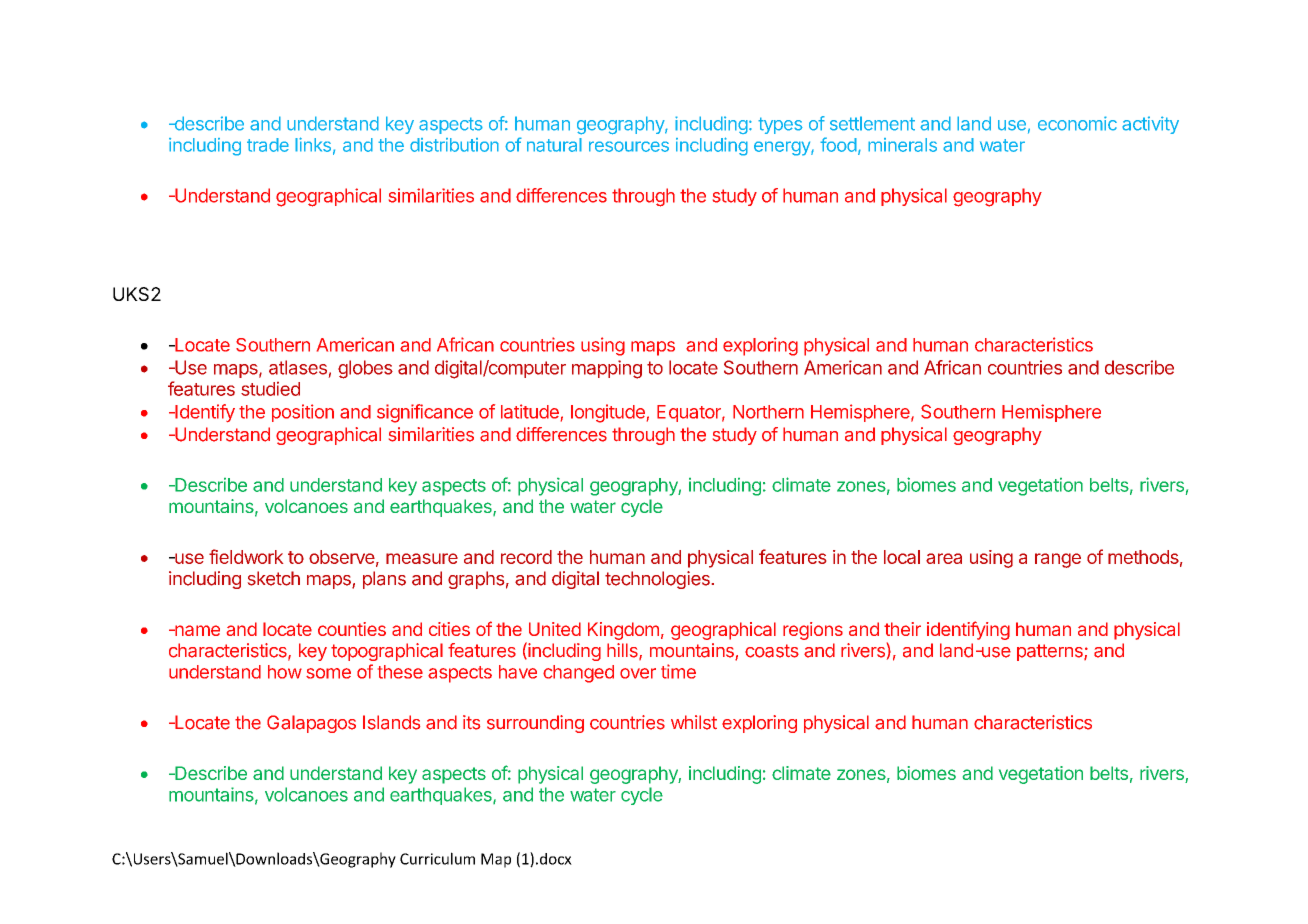 The width and height of the screenshot is (1308, 924). Describe the element at coordinates (657, 580) in the screenshot. I see `technologies` at that location.
